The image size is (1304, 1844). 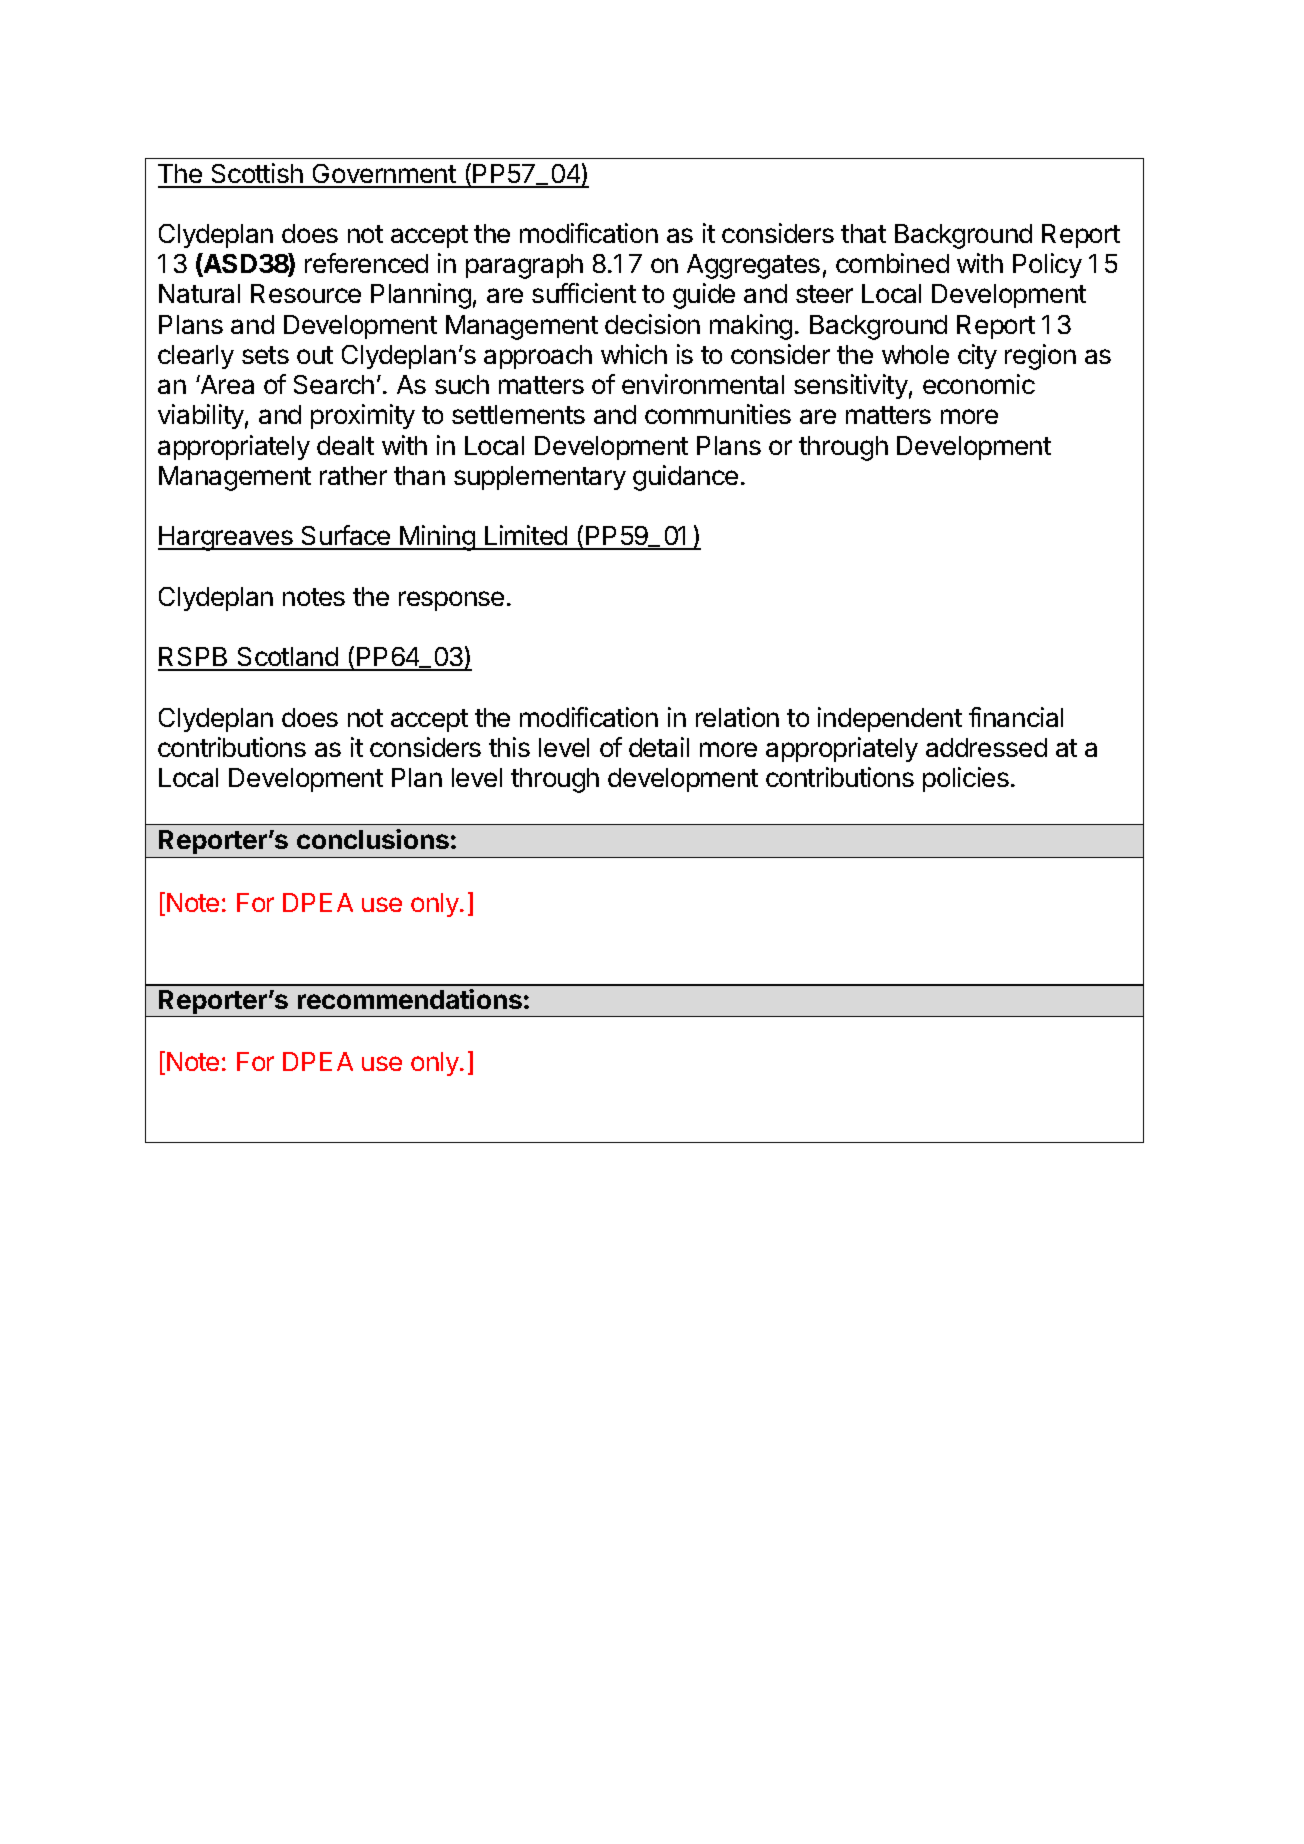 What do you see at coordinates (410, 999) in the screenshot?
I see `recommendations` at bounding box center [410, 999].
